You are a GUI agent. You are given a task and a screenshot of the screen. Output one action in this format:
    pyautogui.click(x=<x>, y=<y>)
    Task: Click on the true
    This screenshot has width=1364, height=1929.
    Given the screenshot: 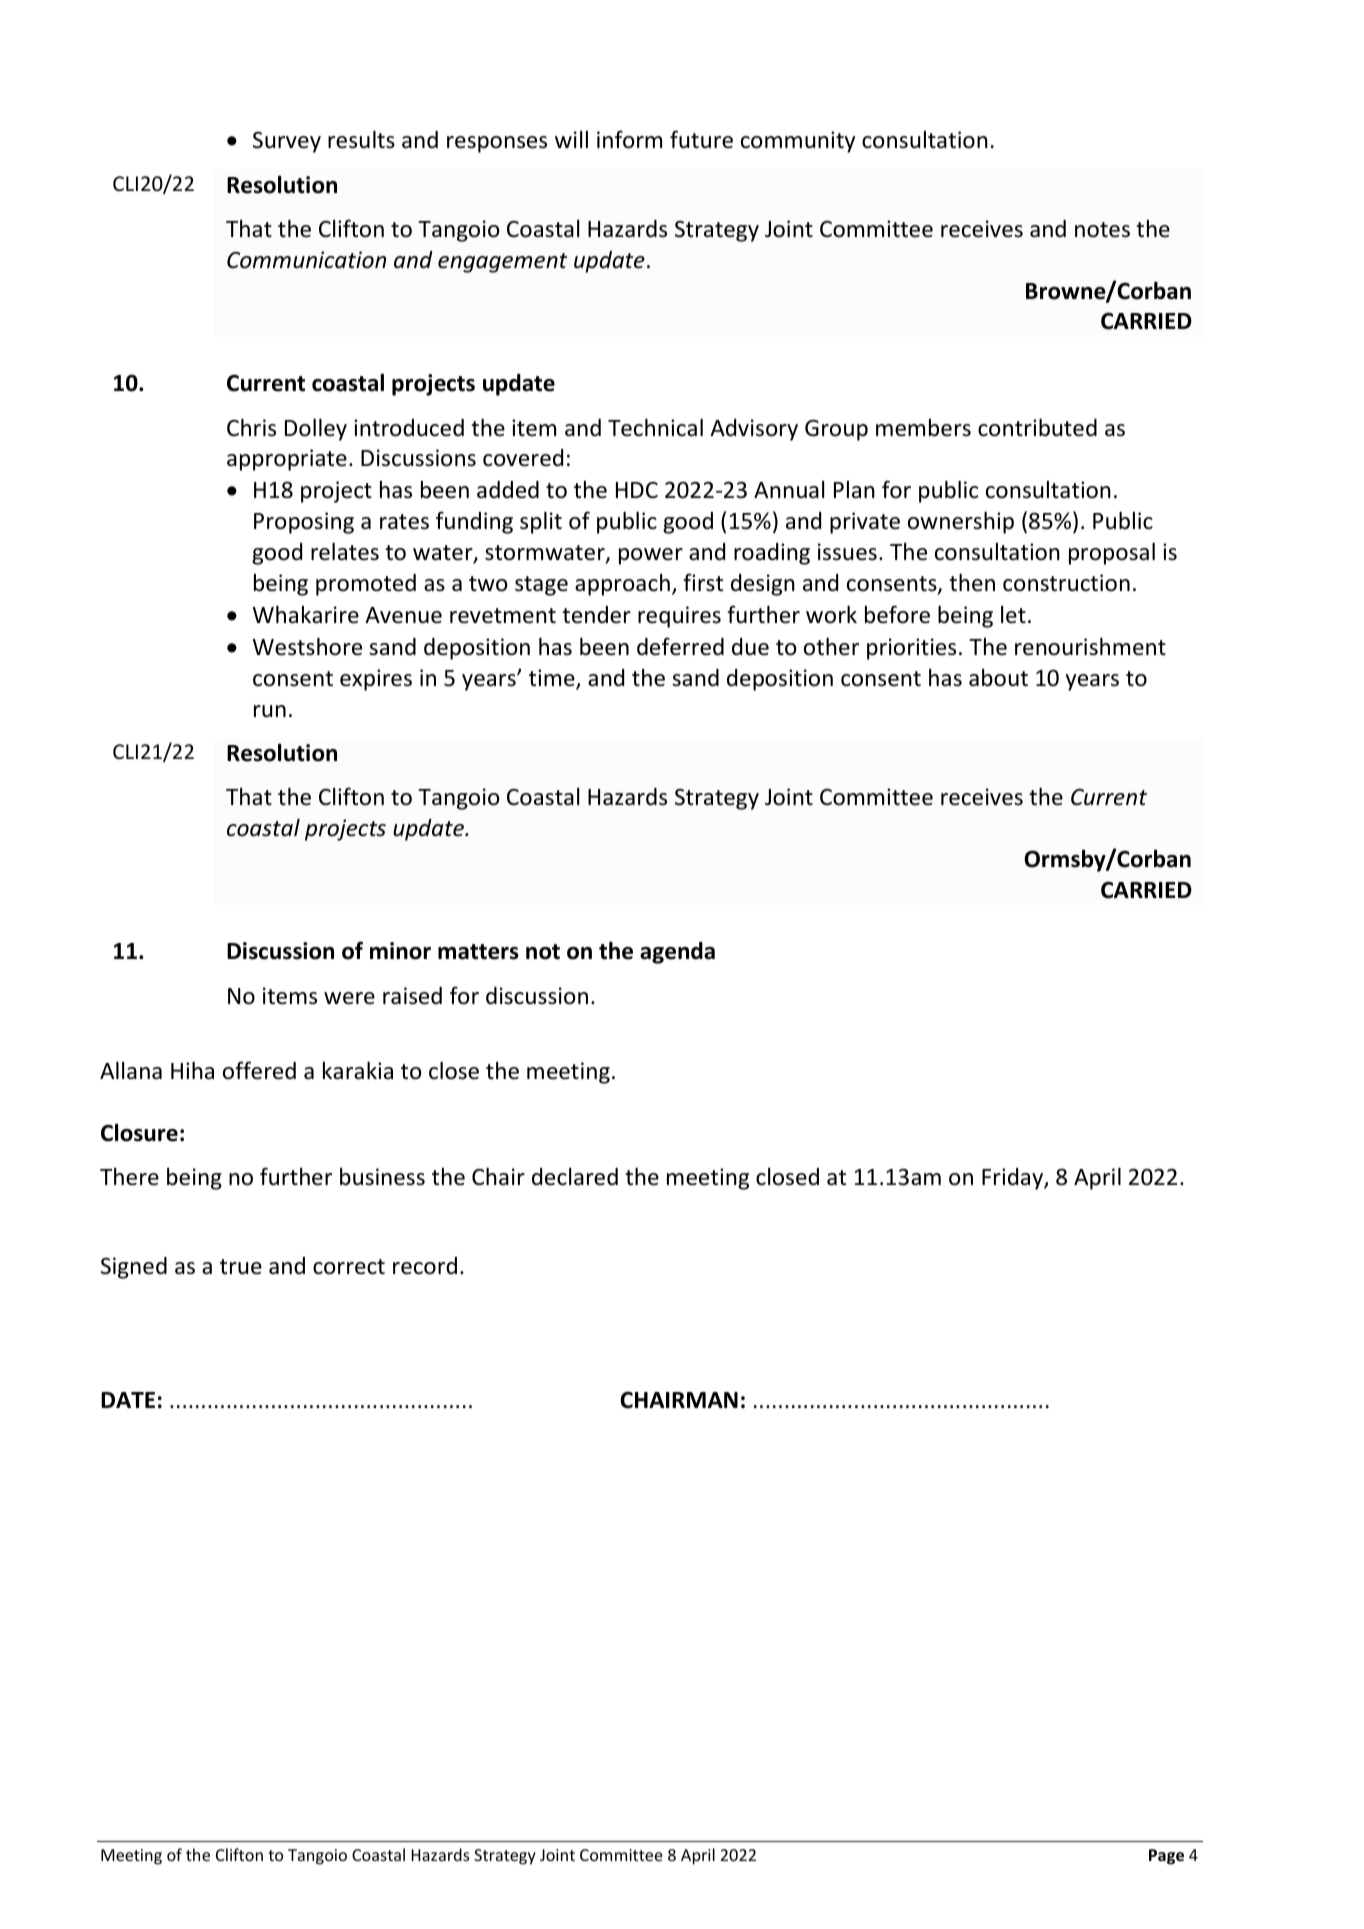 What is the action you would take?
    pyautogui.click(x=241, y=1267)
